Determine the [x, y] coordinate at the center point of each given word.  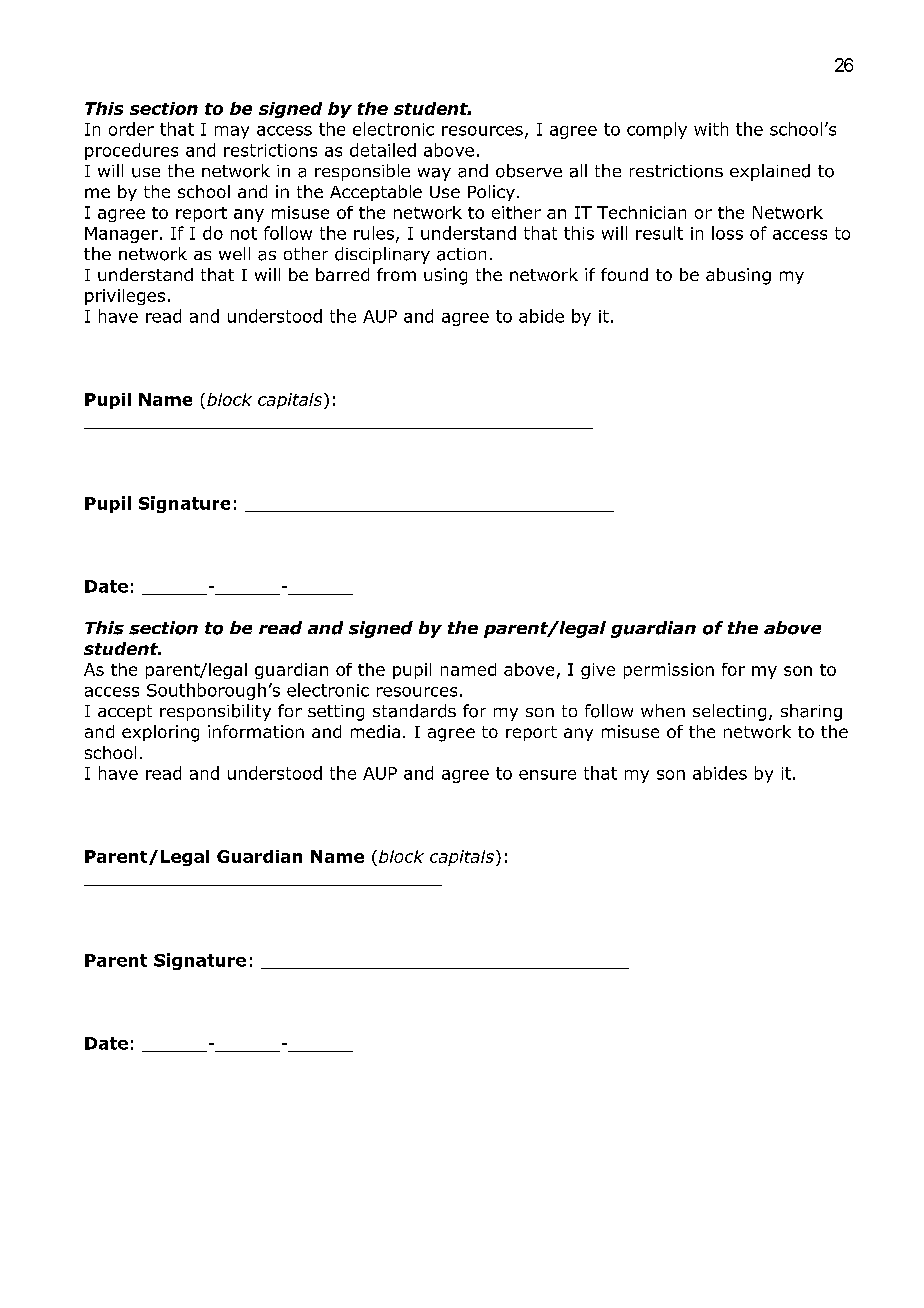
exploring [160, 733]
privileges [125, 297]
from [396, 274]
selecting [729, 712]
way [434, 174]
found [624, 274]
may [232, 132]
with [711, 129]
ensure [547, 775]
